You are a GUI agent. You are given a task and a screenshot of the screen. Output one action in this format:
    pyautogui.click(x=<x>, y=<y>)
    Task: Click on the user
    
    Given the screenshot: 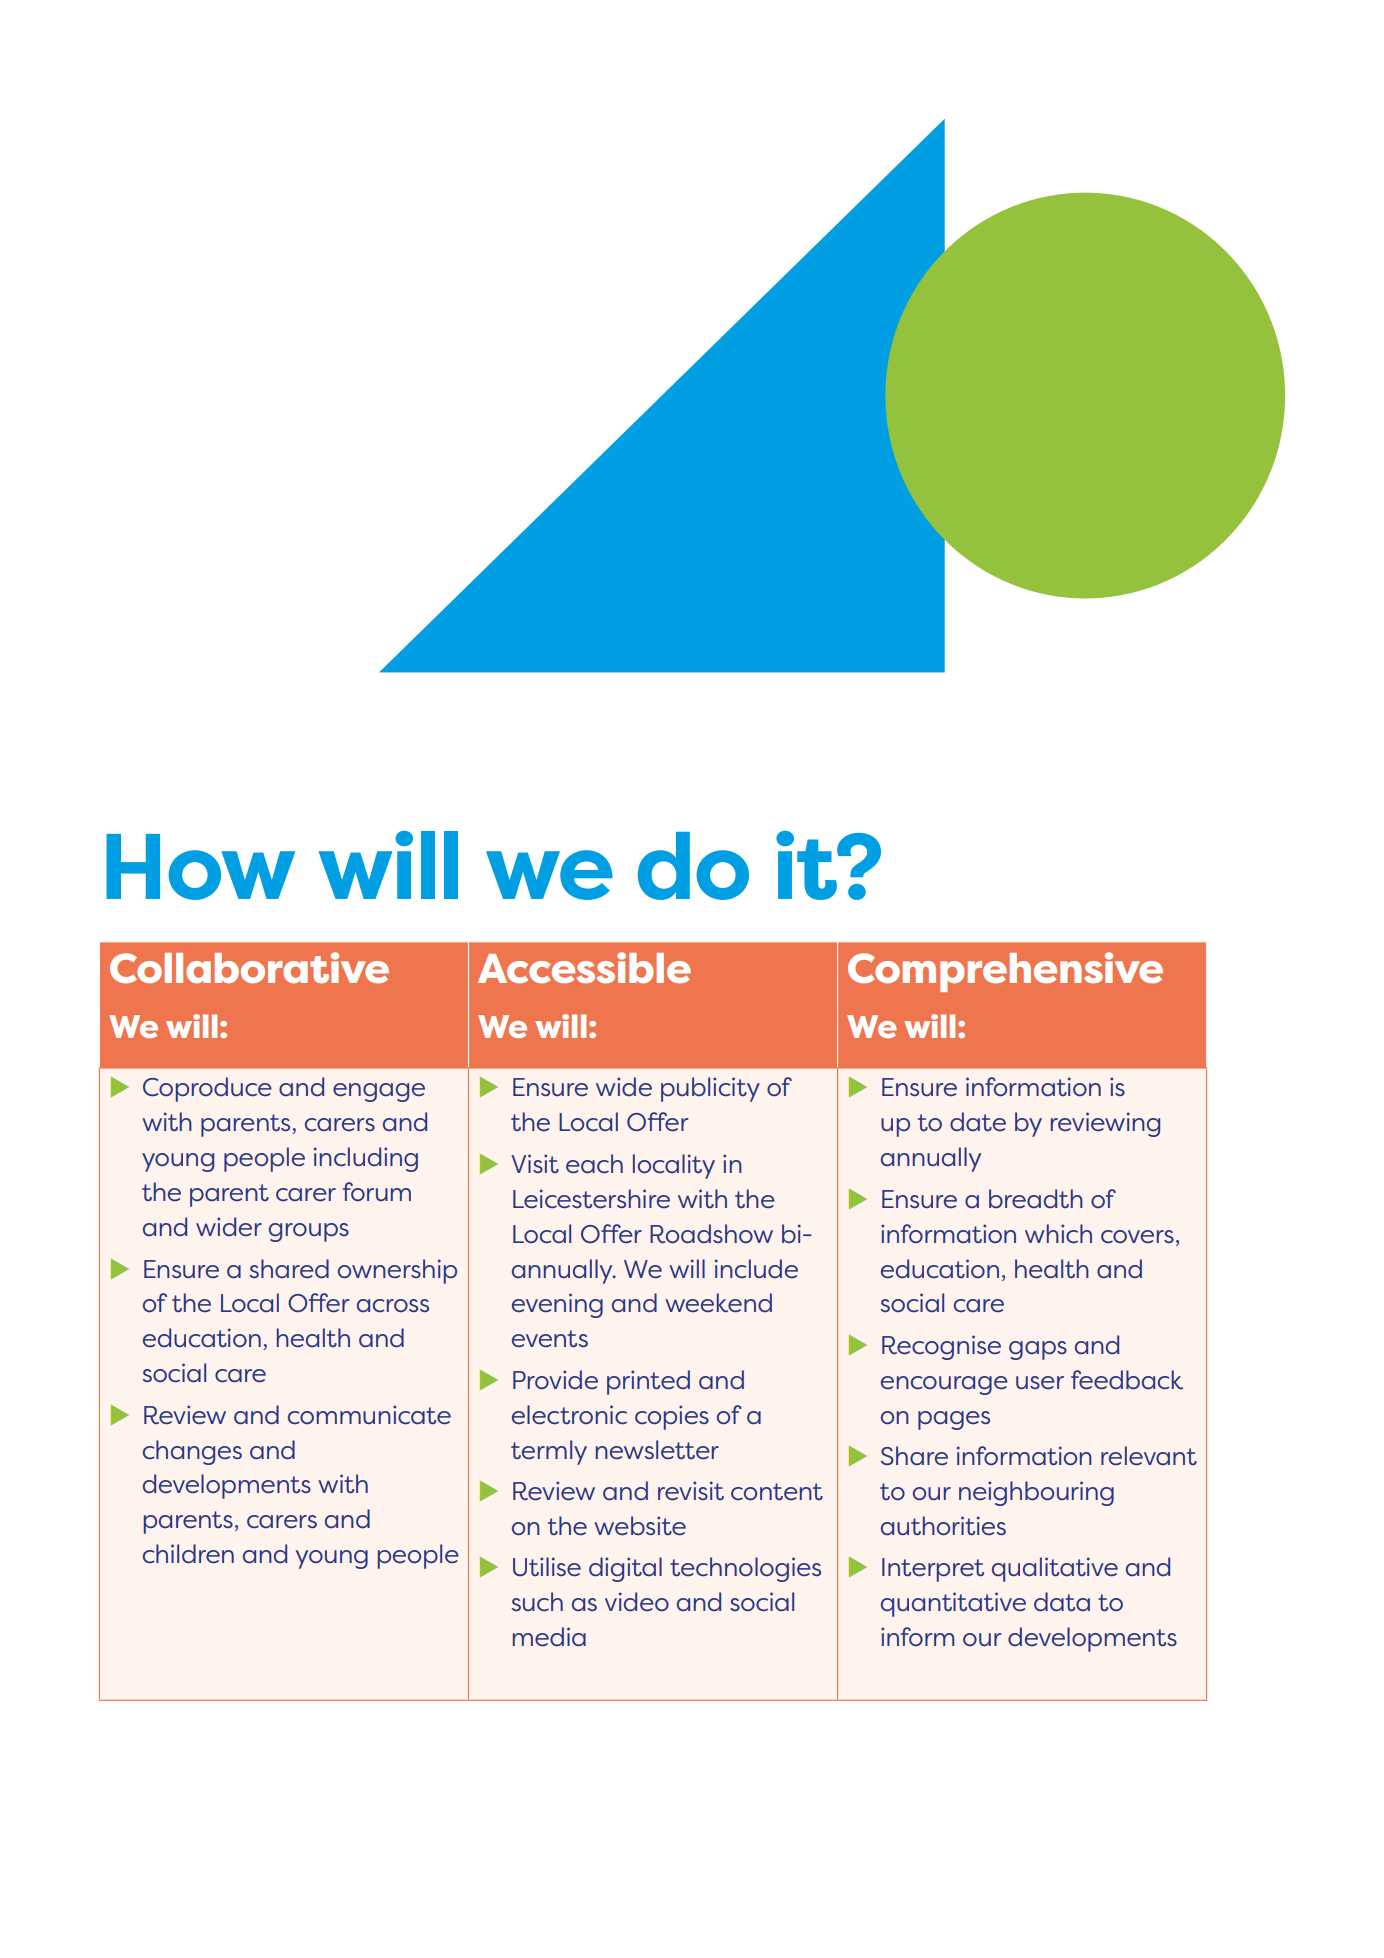 What is the action you would take?
    pyautogui.click(x=1040, y=1383)
